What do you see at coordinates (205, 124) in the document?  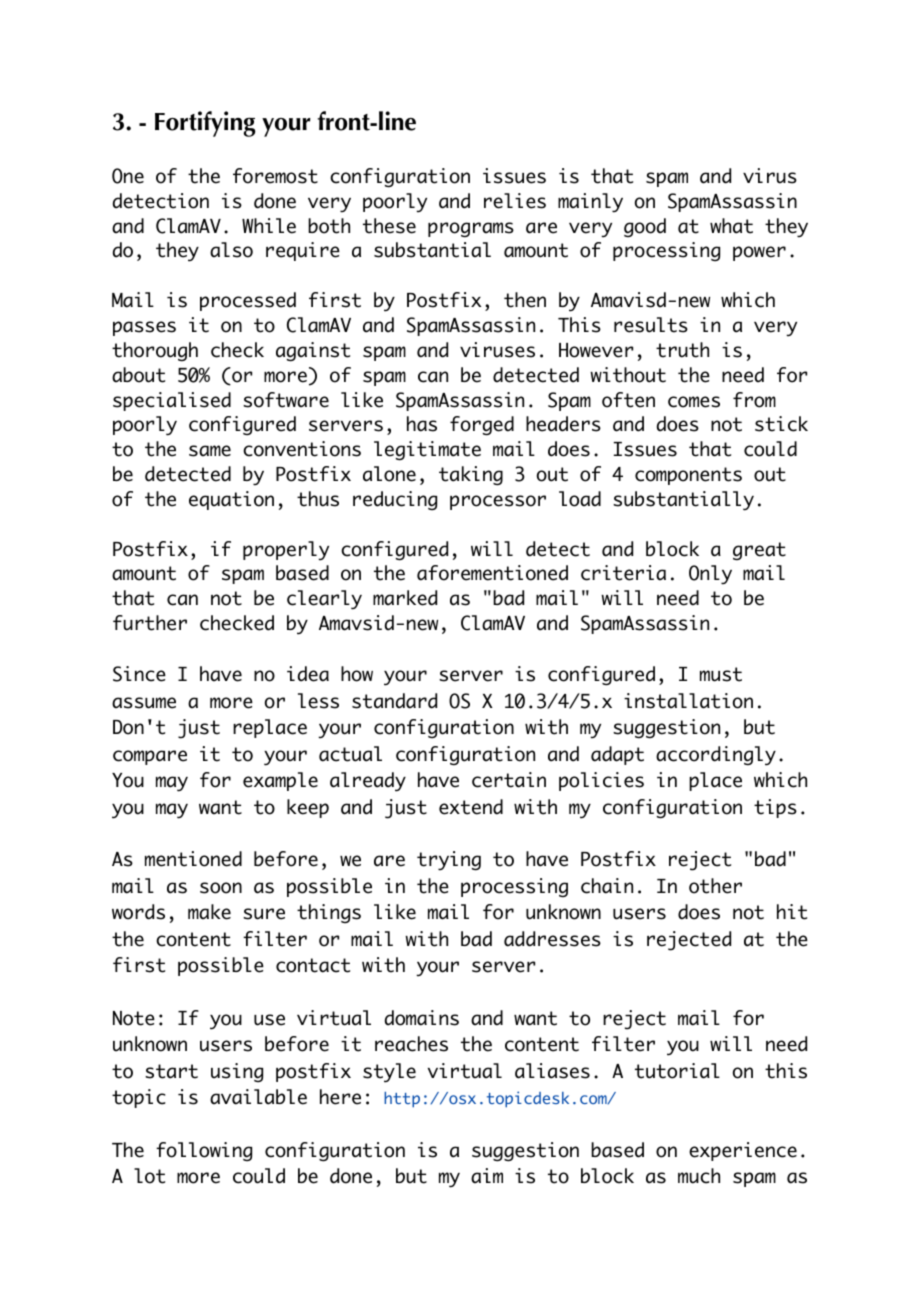 I see `Fortifying` at bounding box center [205, 124].
